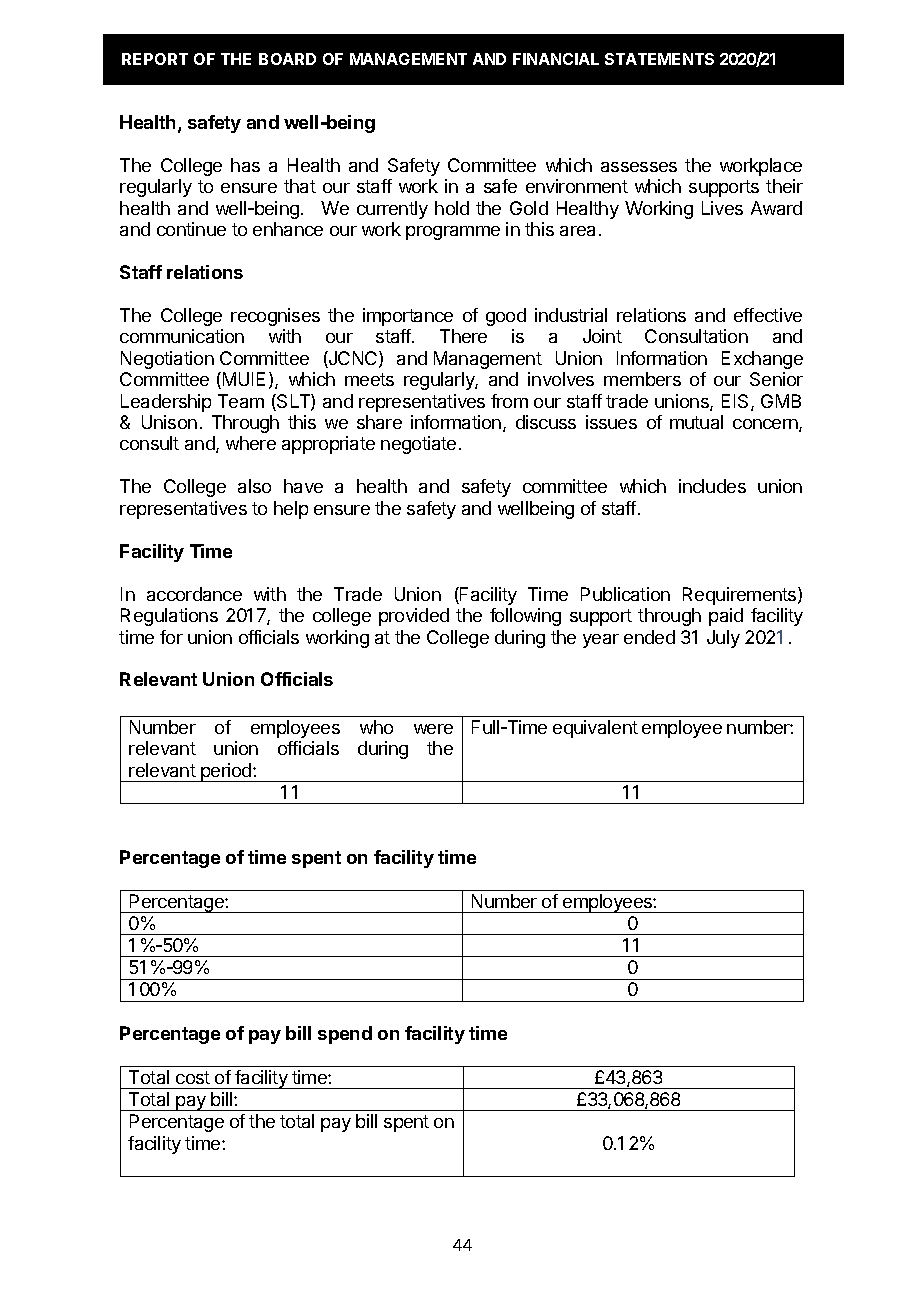  Describe the element at coordinates (723, 639) in the page. I see `July` at that location.
